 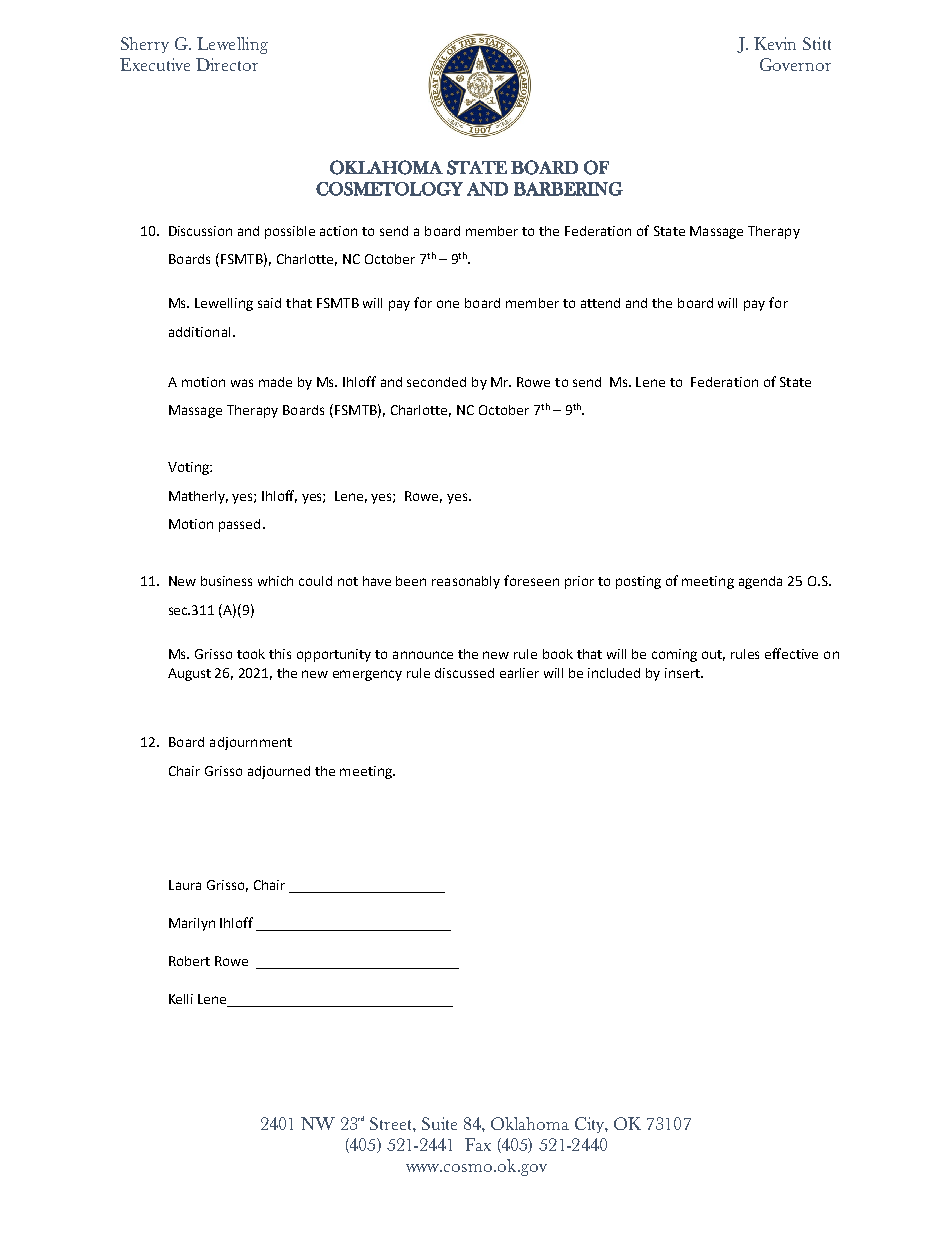 What do you see at coordinates (181, 999) in the document?
I see `Kelli` at bounding box center [181, 999].
